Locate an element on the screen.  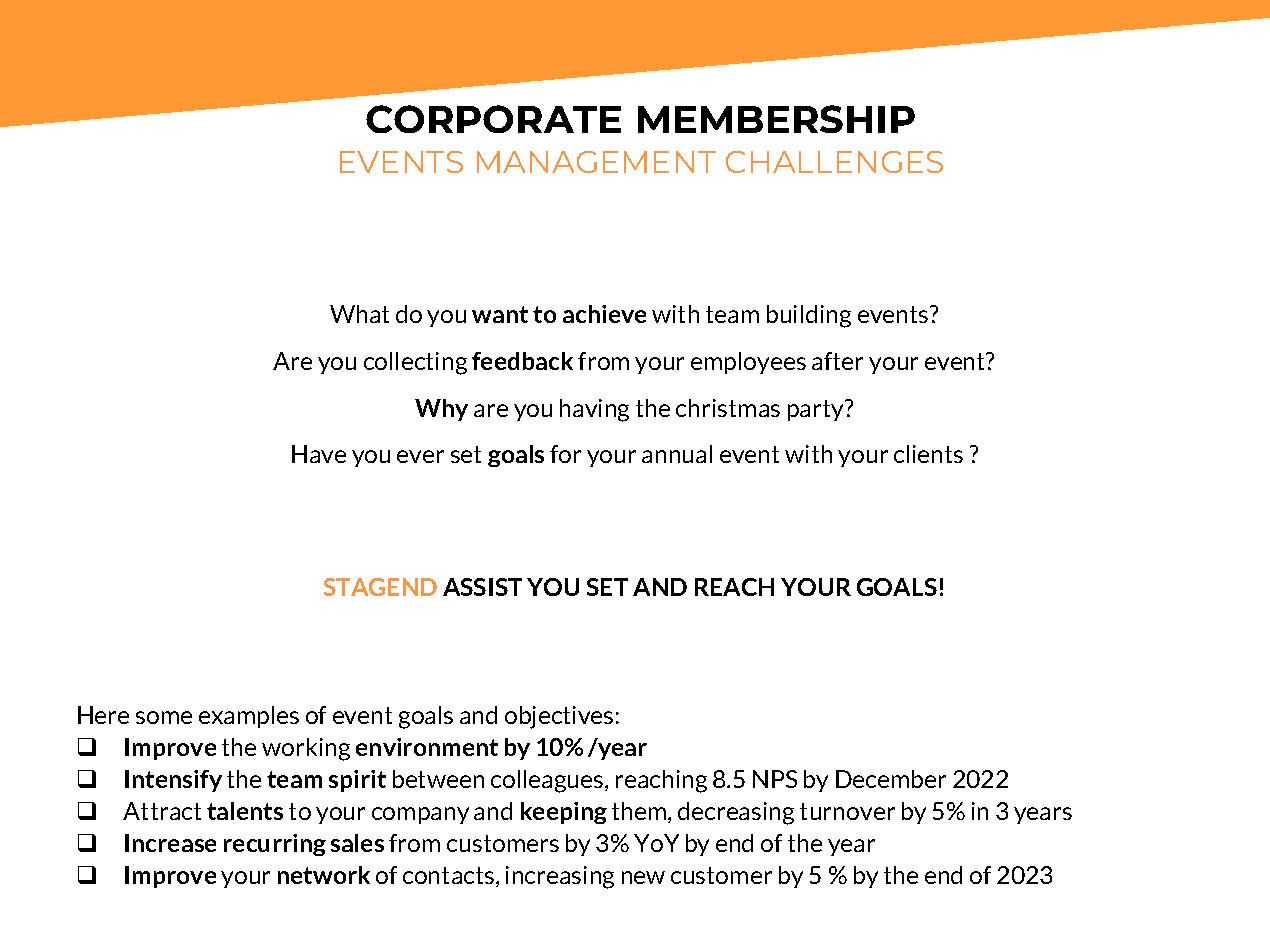
CORPORATE is located at coordinates (493, 119).
